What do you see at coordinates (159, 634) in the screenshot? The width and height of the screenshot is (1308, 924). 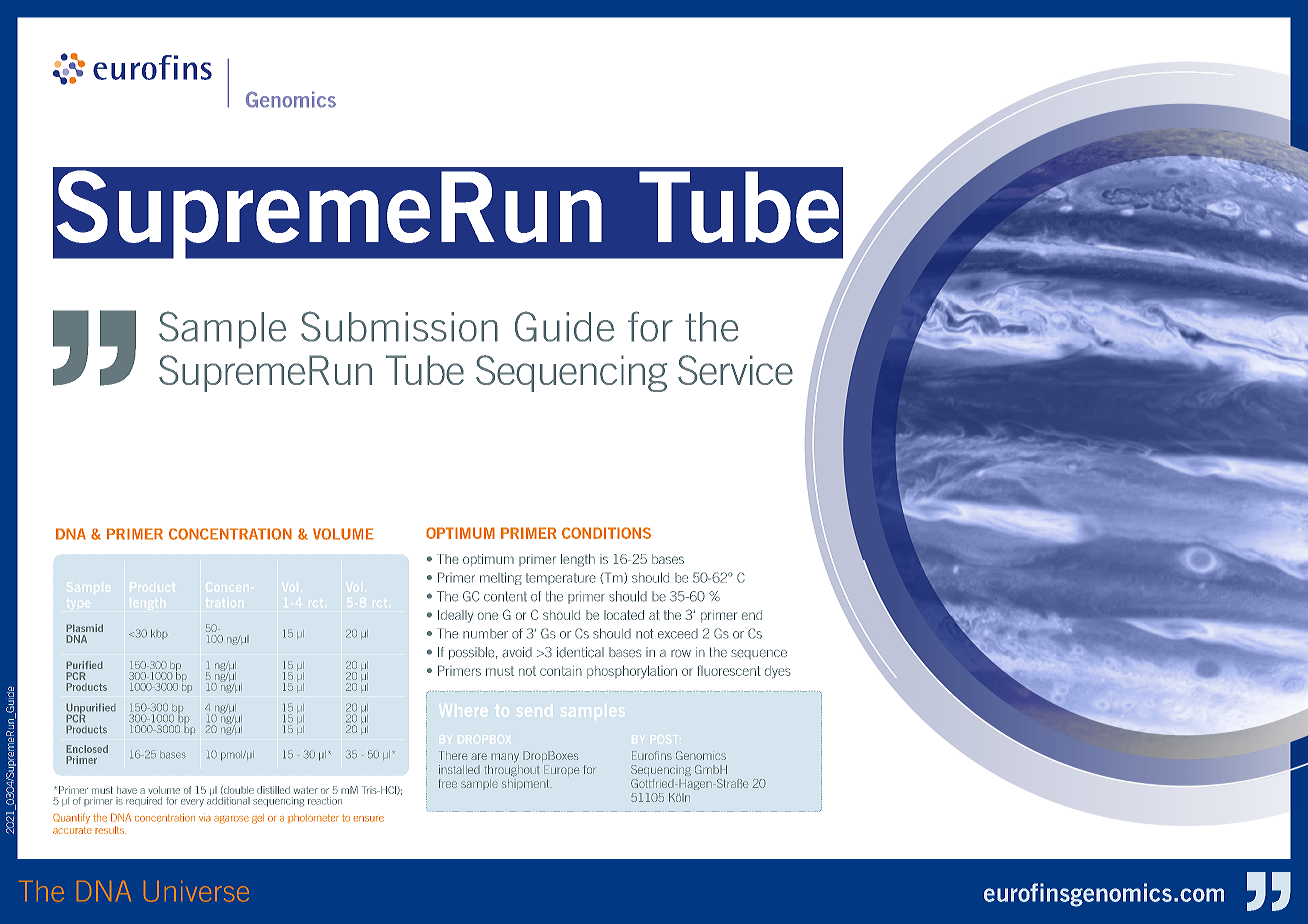 I see `kbp` at bounding box center [159, 634].
